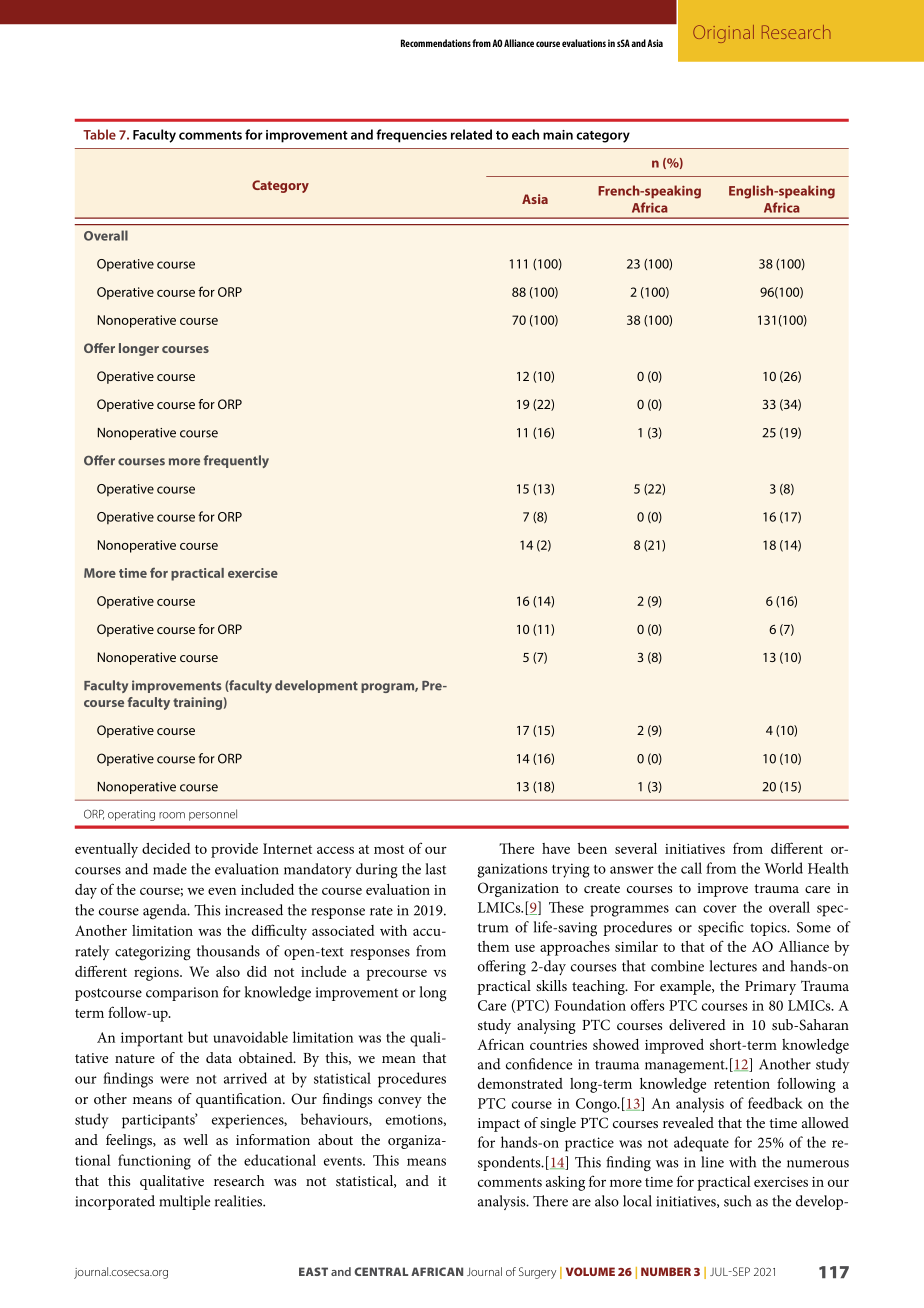 This screenshot has width=924, height=1308. Describe the element at coordinates (556, 848) in the screenshot. I see `have` at that location.
